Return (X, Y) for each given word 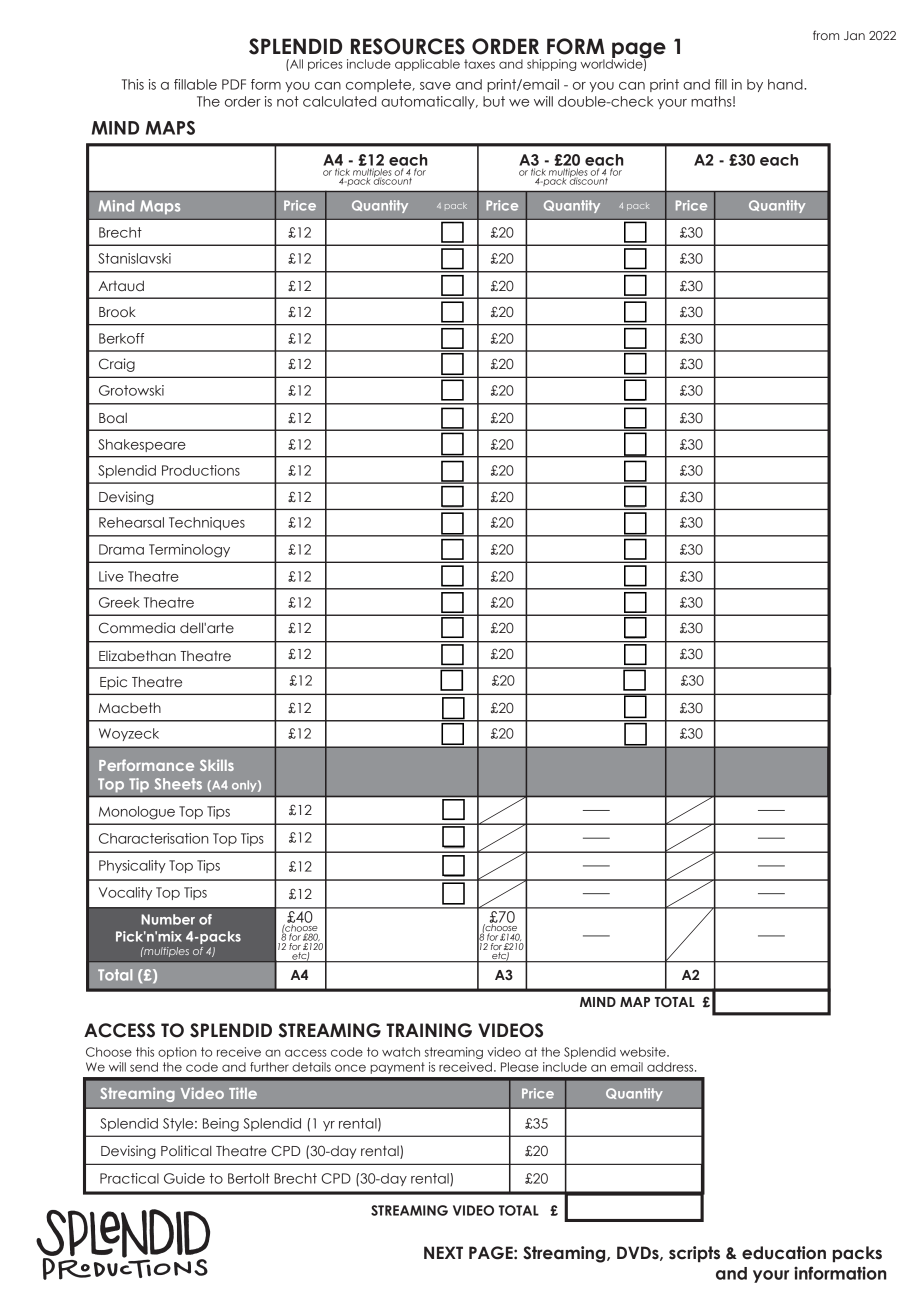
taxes (479, 64)
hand (786, 84)
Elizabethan (137, 656)
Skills (217, 765)
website (644, 1052)
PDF (234, 84)
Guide (184, 1178)
